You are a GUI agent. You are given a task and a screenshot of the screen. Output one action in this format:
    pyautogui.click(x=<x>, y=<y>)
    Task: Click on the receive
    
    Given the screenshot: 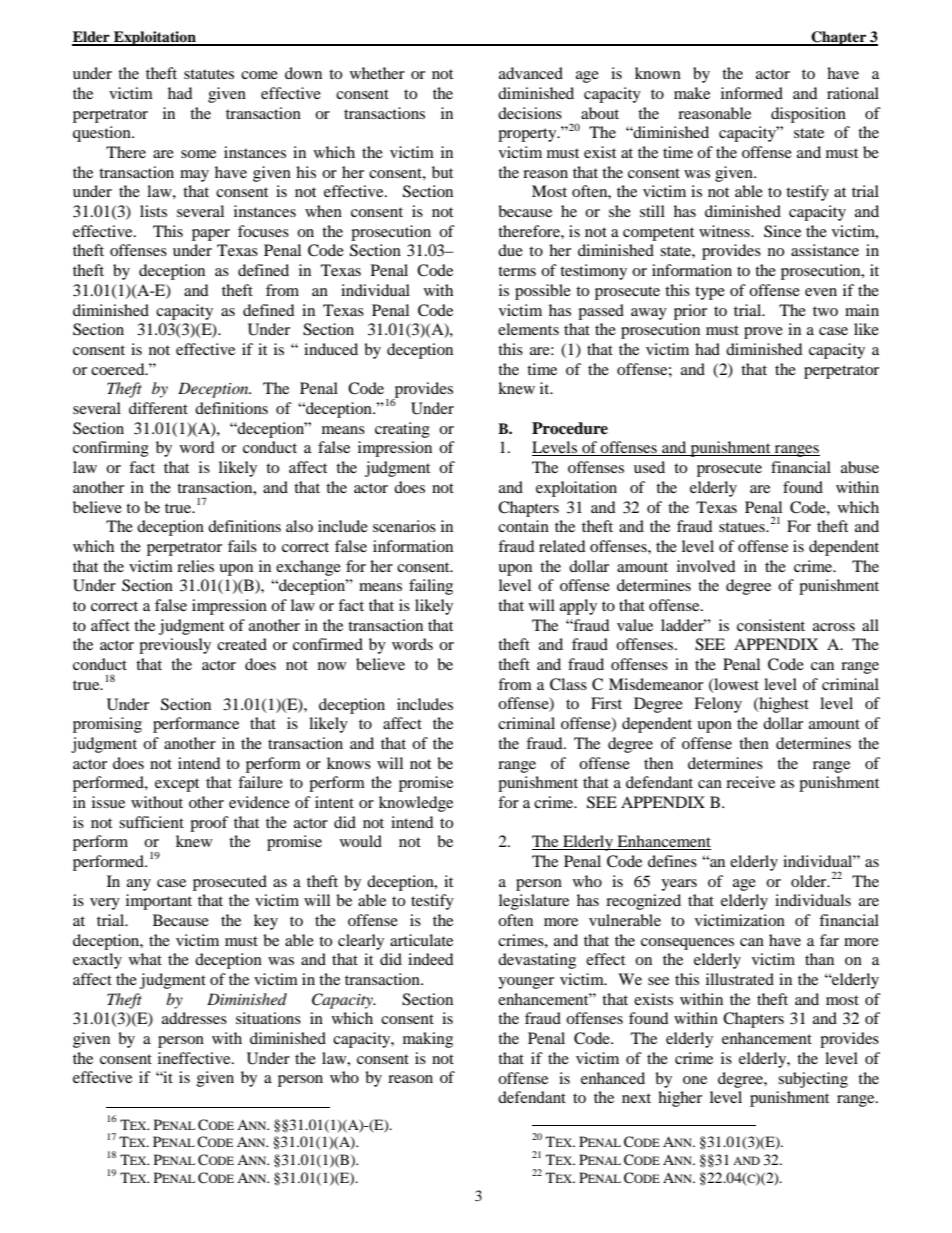 What is the action you would take?
    pyautogui.click(x=750, y=782)
